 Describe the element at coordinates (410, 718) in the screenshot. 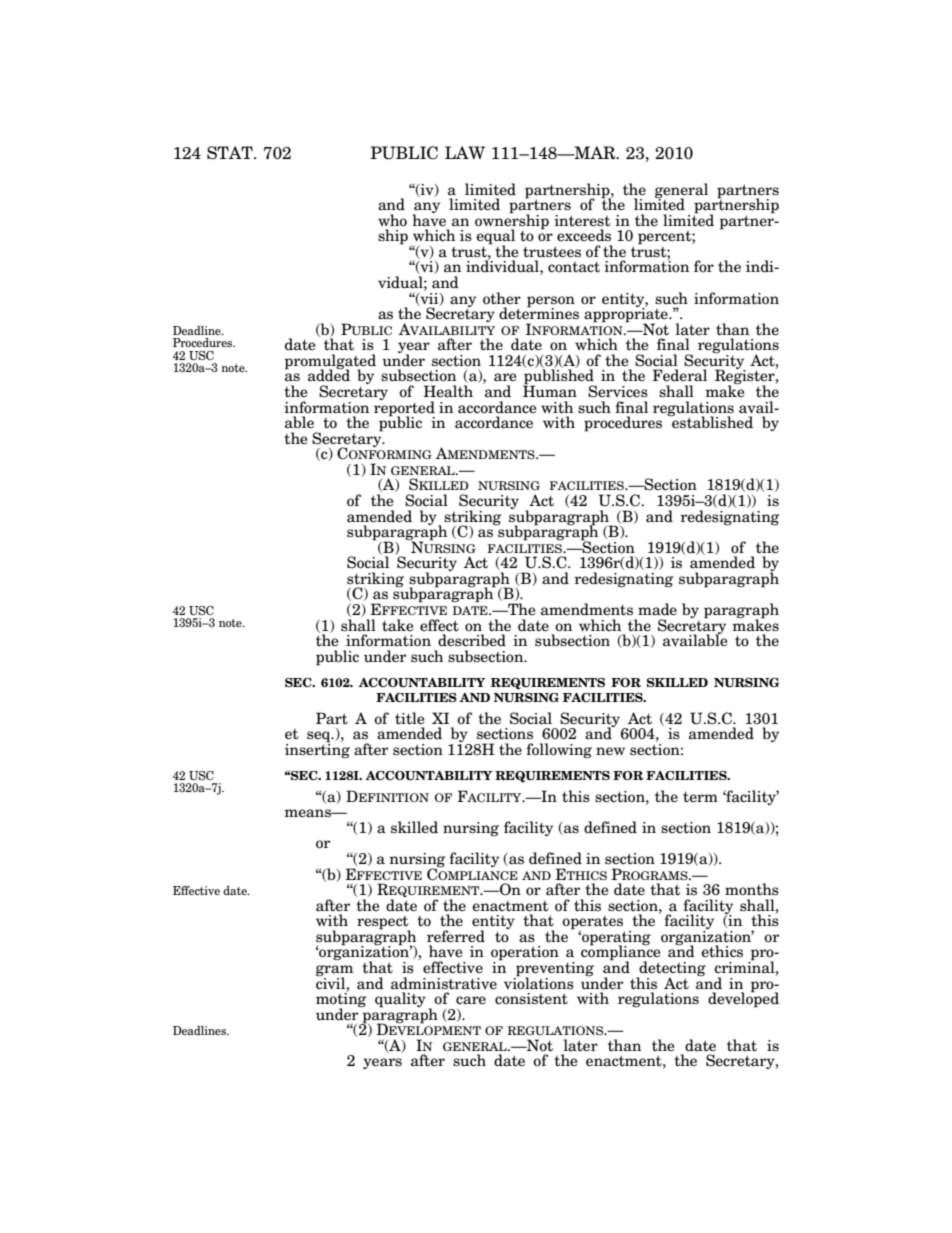

I see `title` at that location.
